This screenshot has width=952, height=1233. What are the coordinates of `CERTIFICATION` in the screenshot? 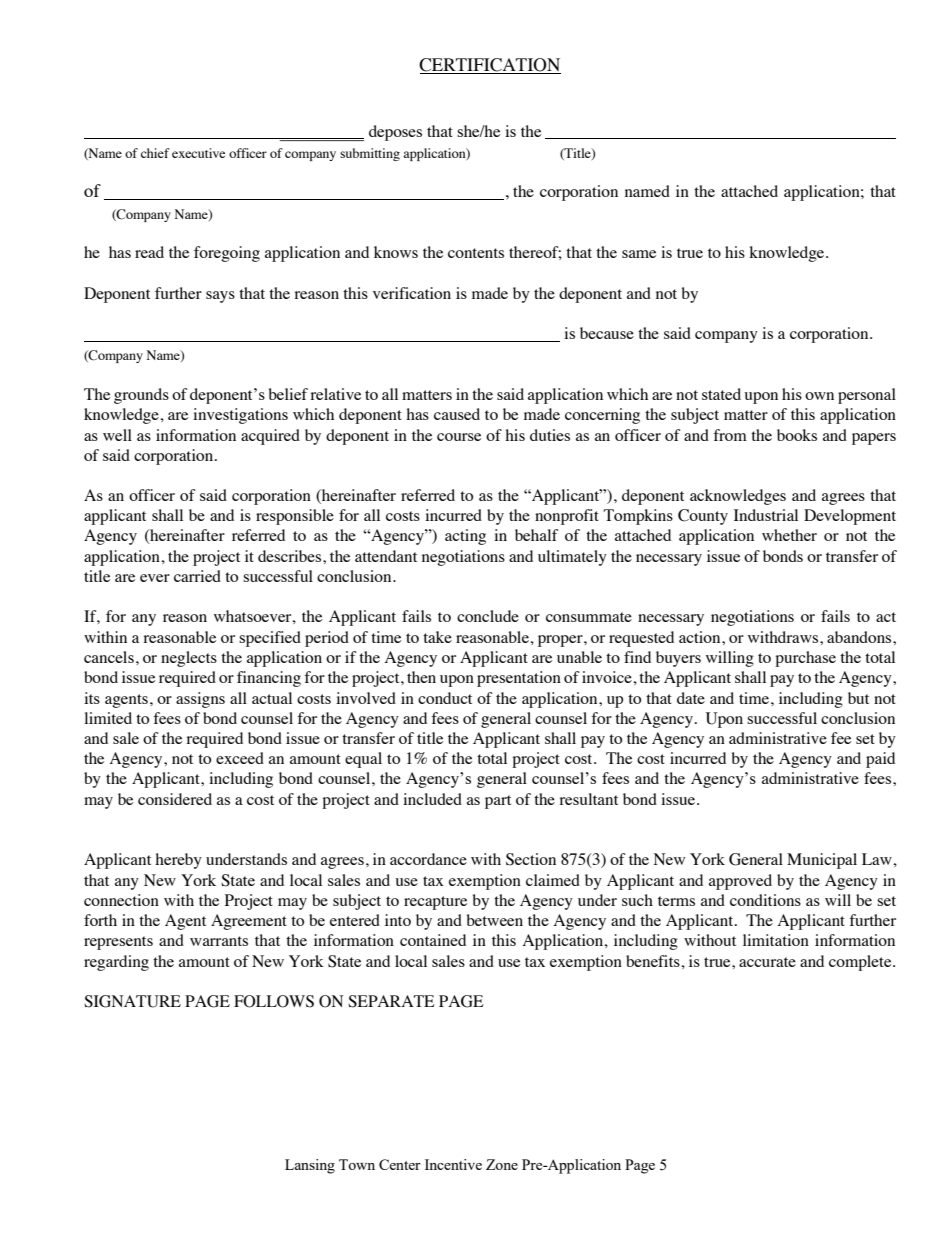 It's located at (490, 66).
